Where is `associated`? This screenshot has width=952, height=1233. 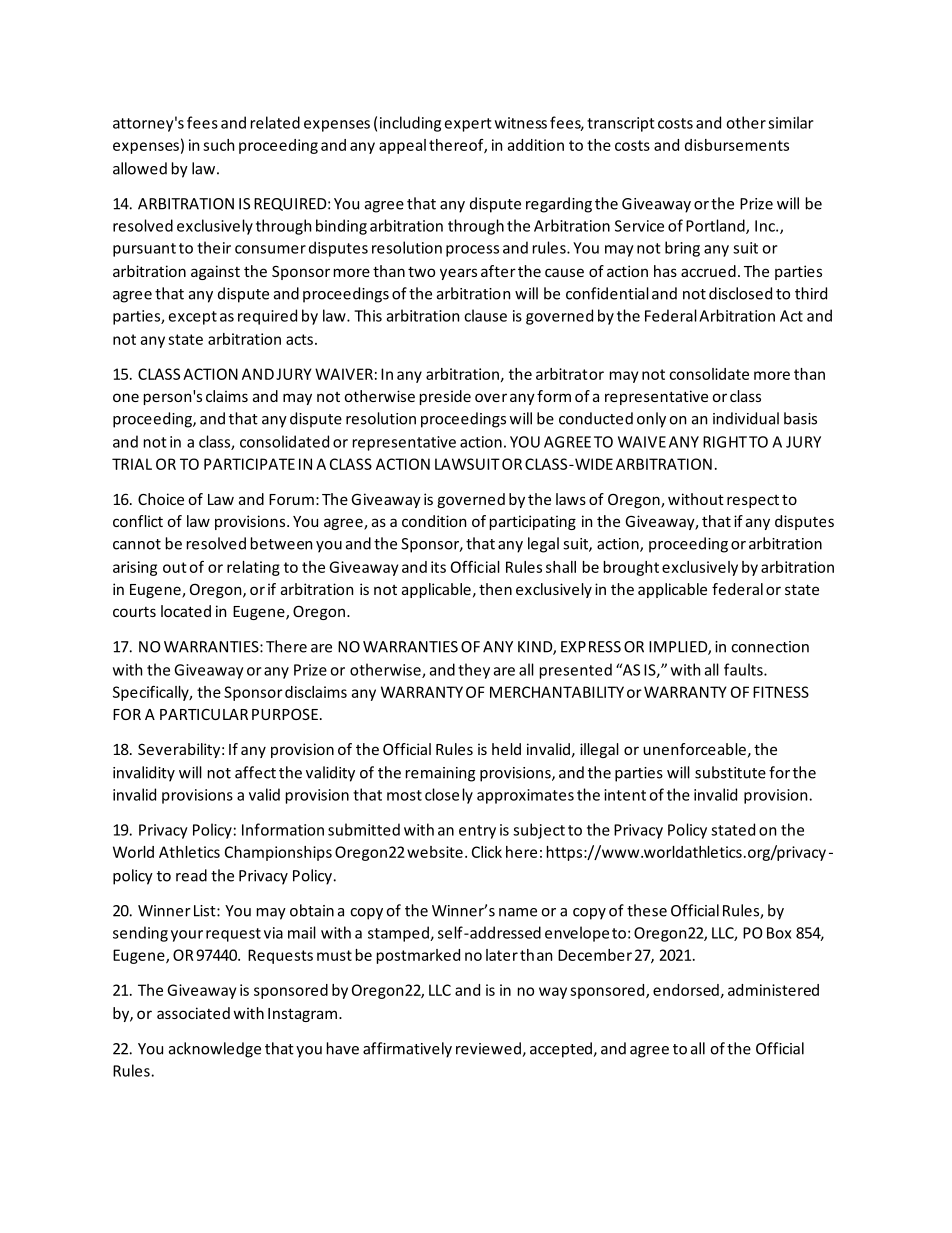
associated is located at coordinates (193, 1013).
